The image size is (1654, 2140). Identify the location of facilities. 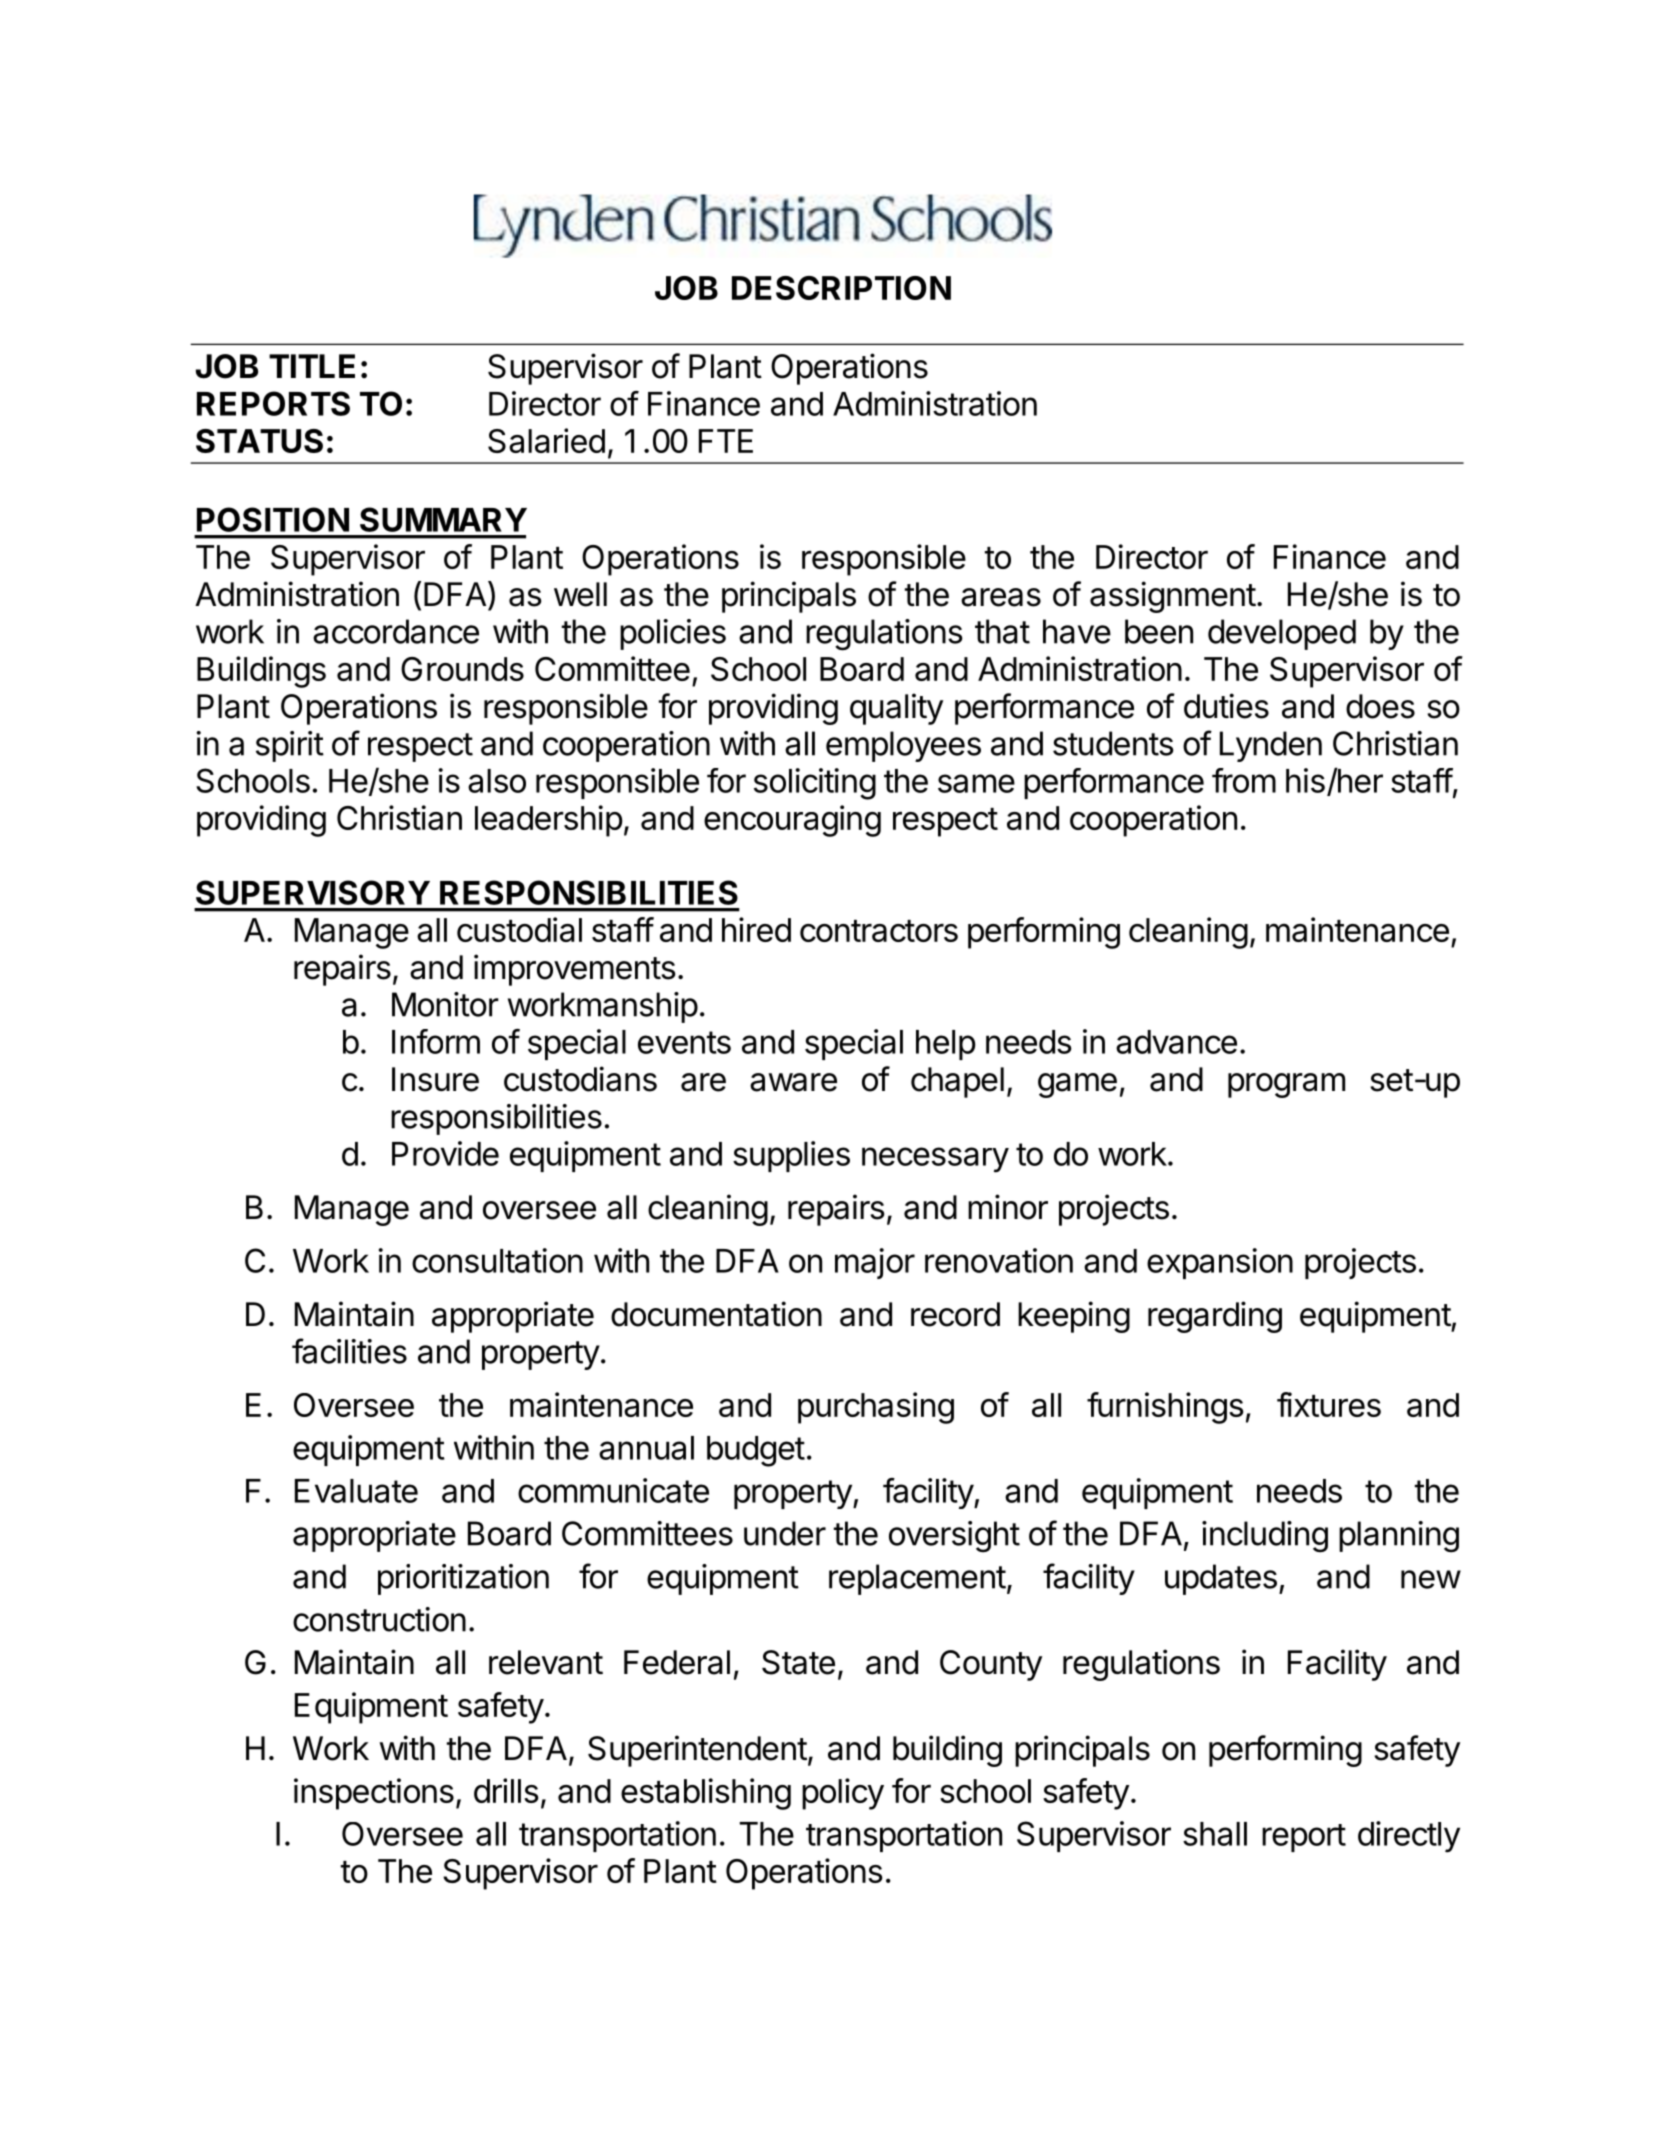
(349, 1351).
